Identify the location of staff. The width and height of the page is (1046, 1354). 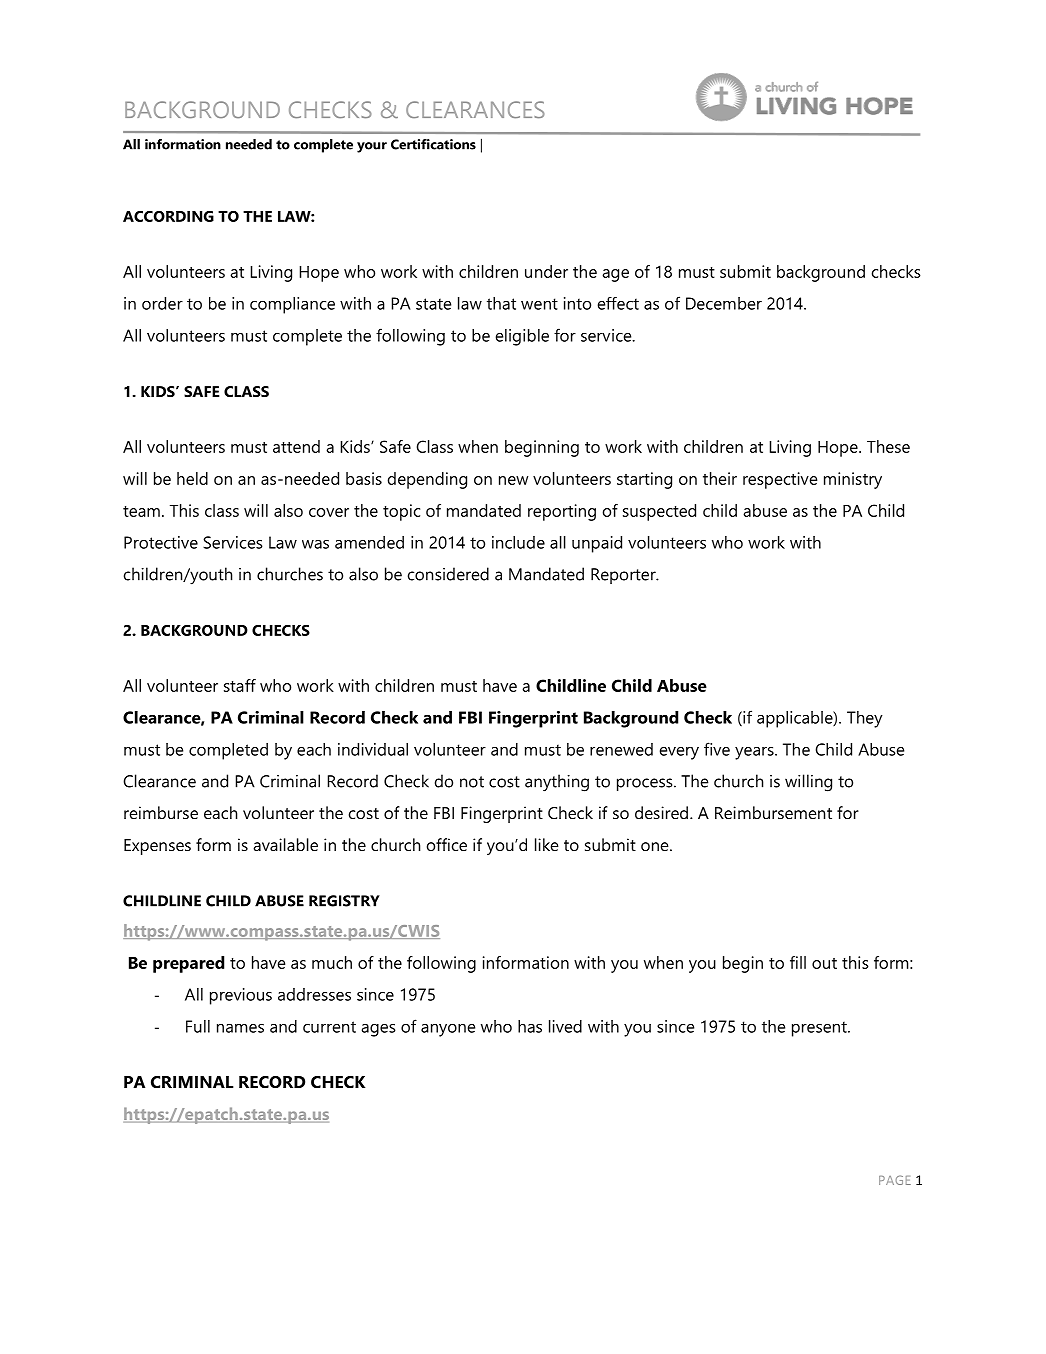
(240, 685).
